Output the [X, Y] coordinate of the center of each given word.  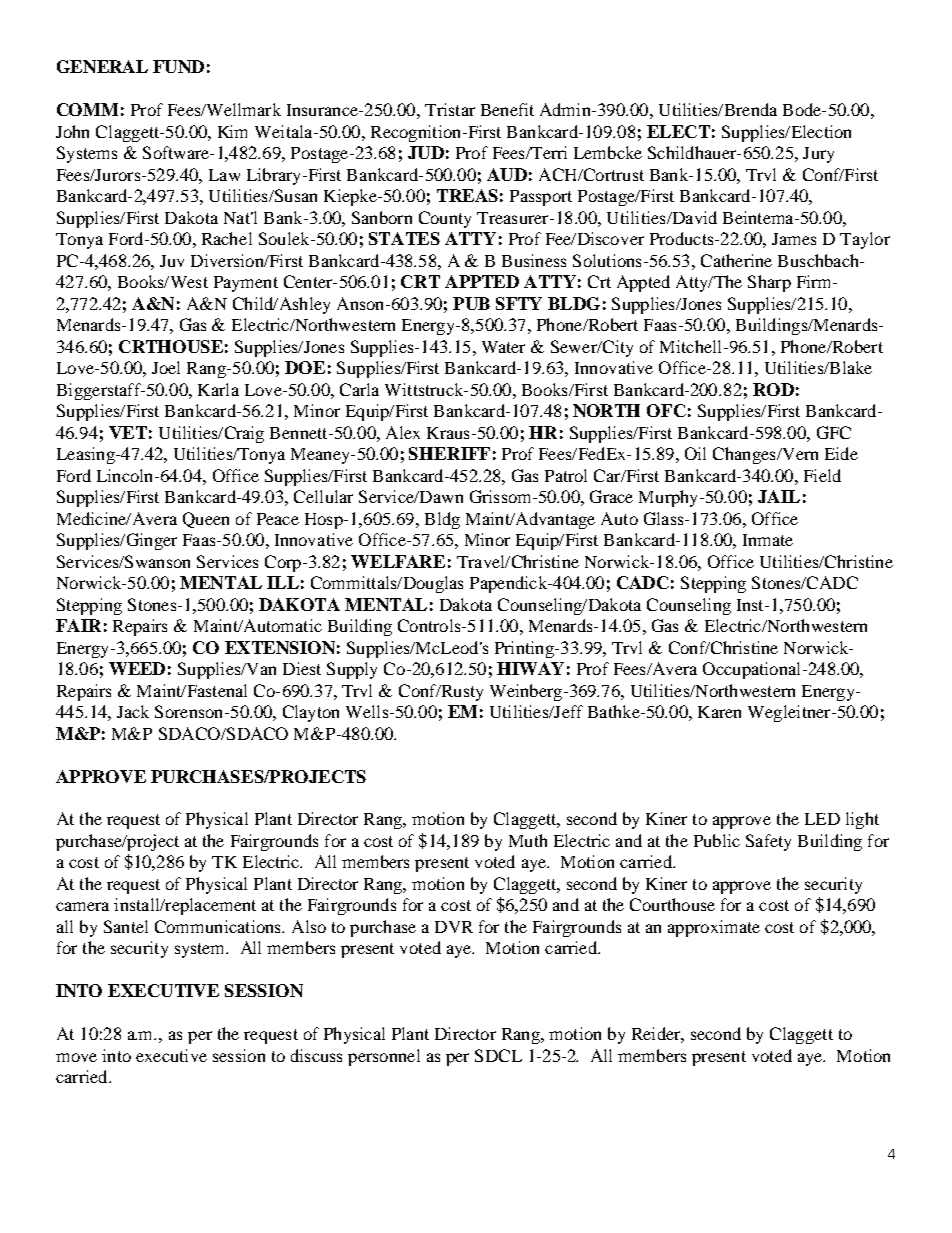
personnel [384, 1057]
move [76, 1057]
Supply [352, 670]
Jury [818, 155]
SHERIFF [449, 453]
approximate [714, 928]
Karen [719, 712]
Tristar [450, 109]
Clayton [311, 713]
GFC [834, 432]
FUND [178, 66]
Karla [218, 389]
